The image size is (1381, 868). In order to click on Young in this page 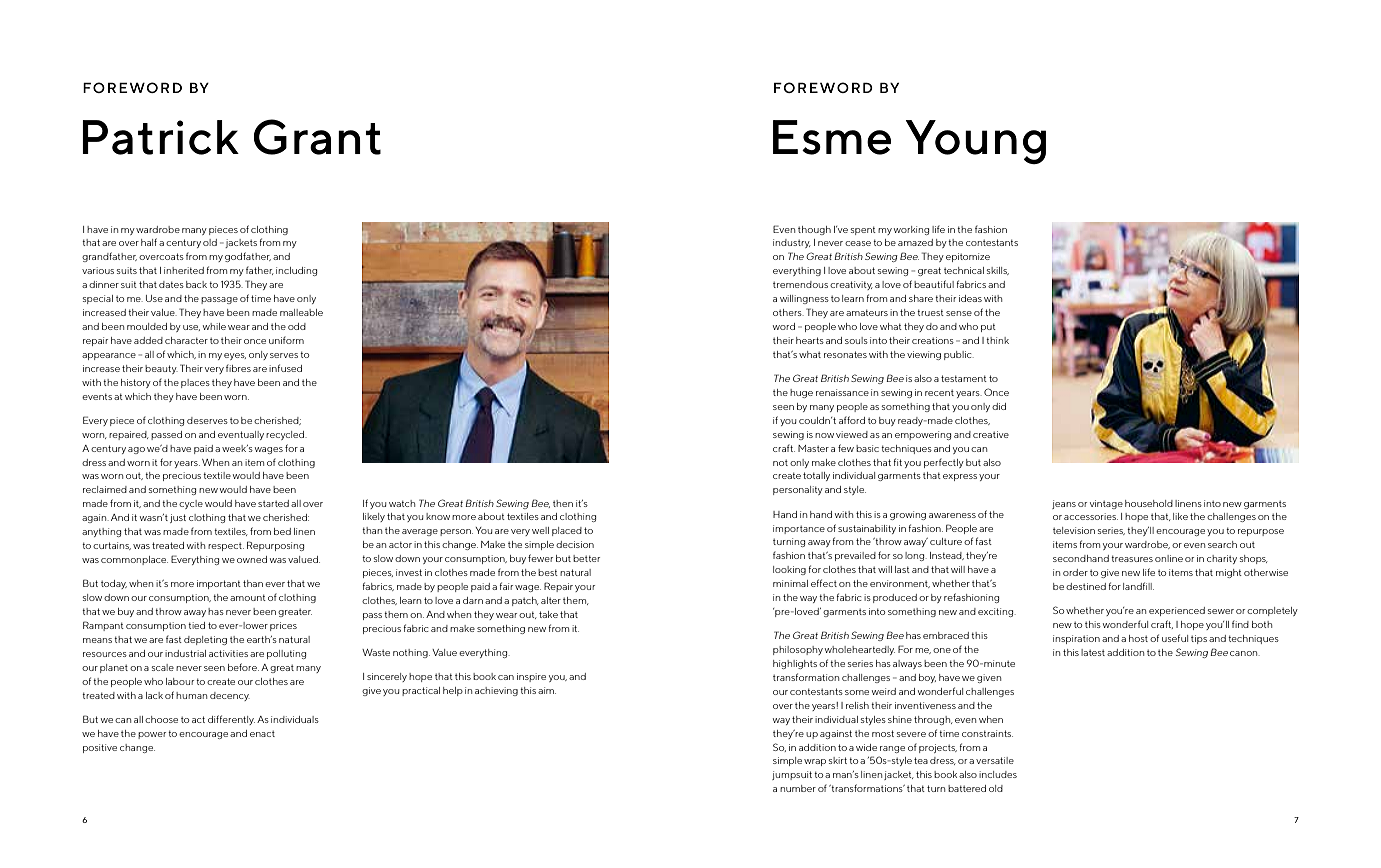, I will do `click(975, 142)`.
